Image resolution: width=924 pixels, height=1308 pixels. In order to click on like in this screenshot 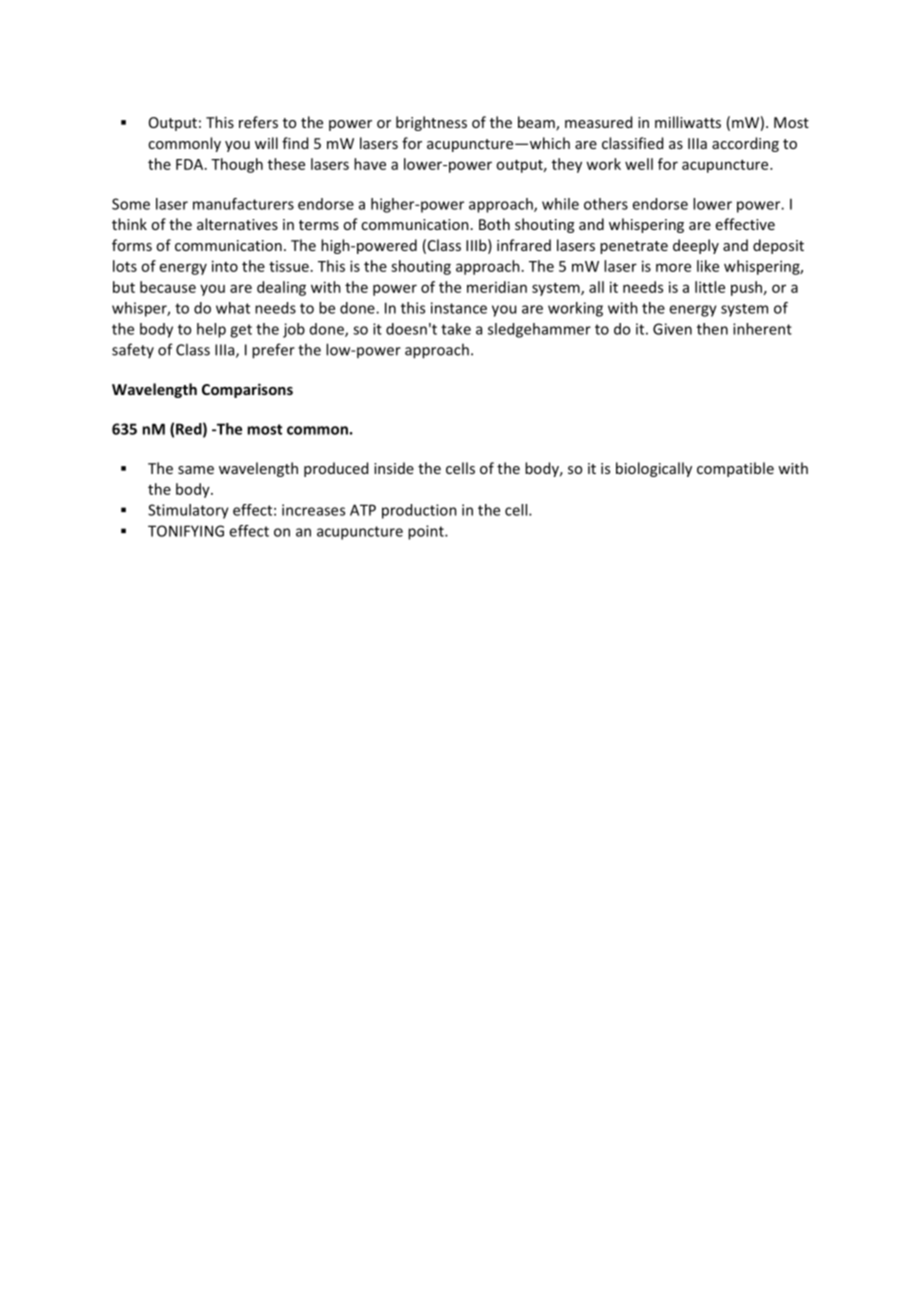, I will do `click(708, 266)`.
